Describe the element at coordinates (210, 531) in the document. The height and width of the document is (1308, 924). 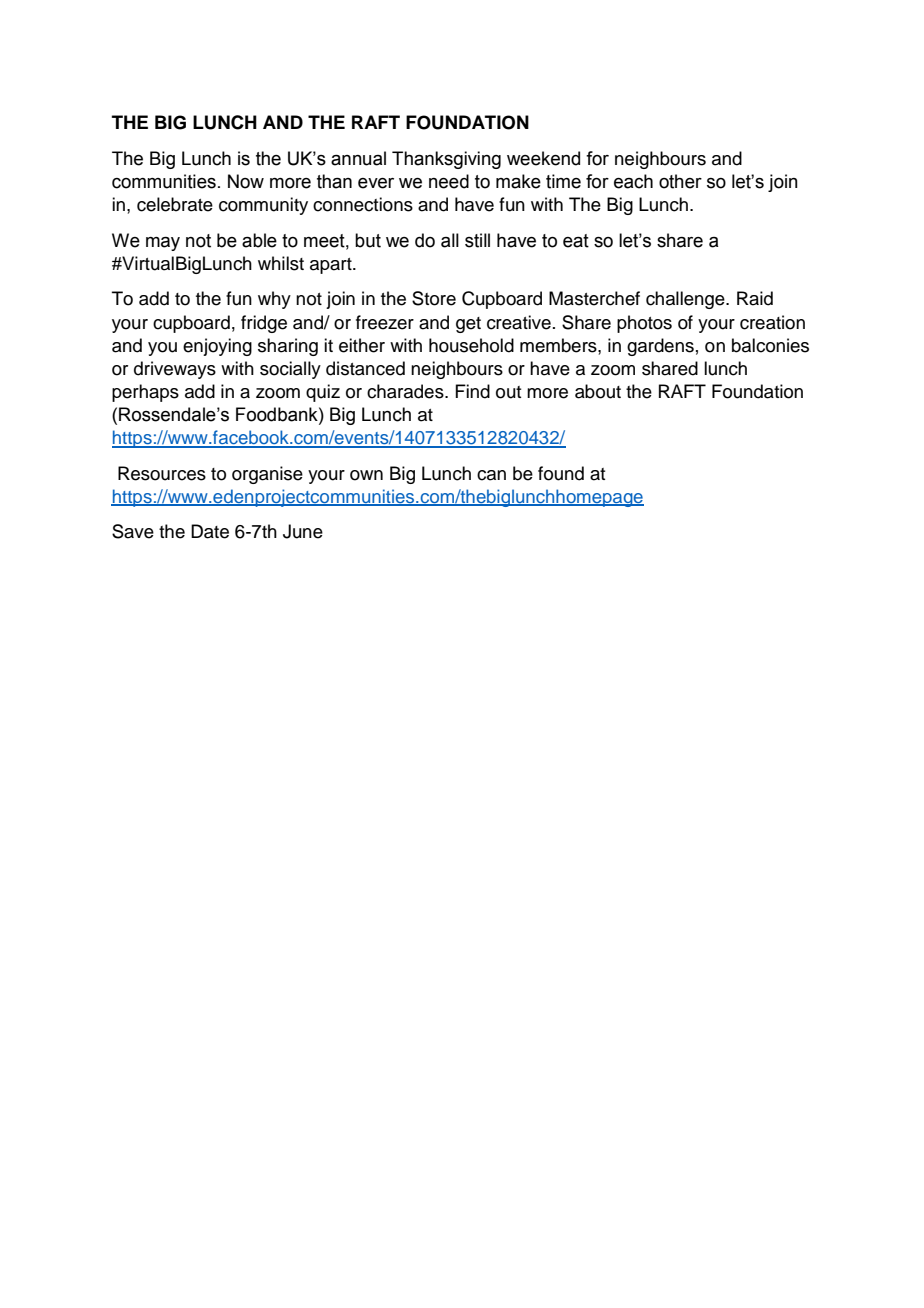
I see `Date` at that location.
